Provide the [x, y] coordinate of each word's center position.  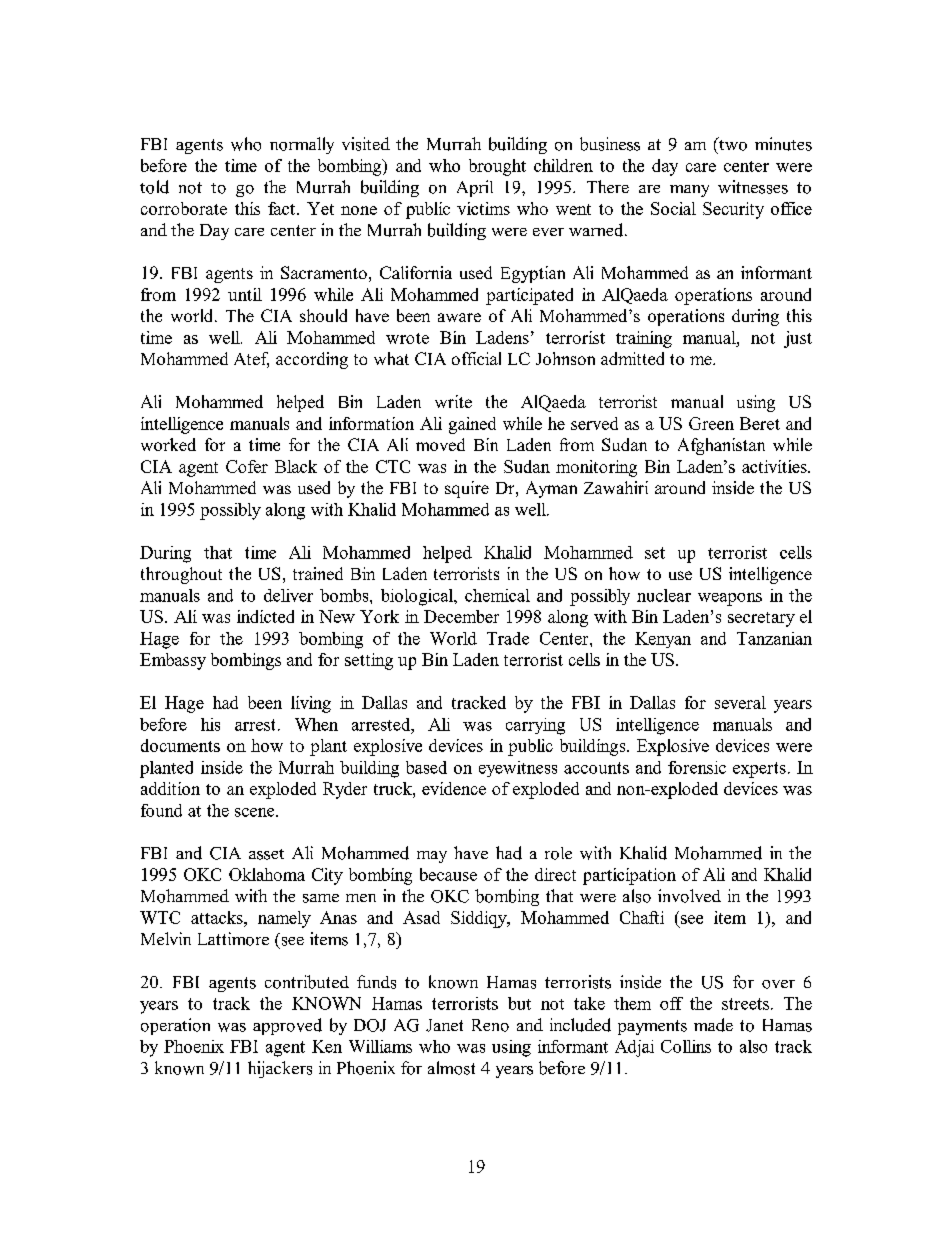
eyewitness [518, 769]
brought [497, 167]
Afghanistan [721, 446]
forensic [697, 767]
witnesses [753, 187]
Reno [490, 1025]
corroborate [184, 208]
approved [287, 1026]
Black [296, 466]
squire [467, 489]
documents [180, 745]
